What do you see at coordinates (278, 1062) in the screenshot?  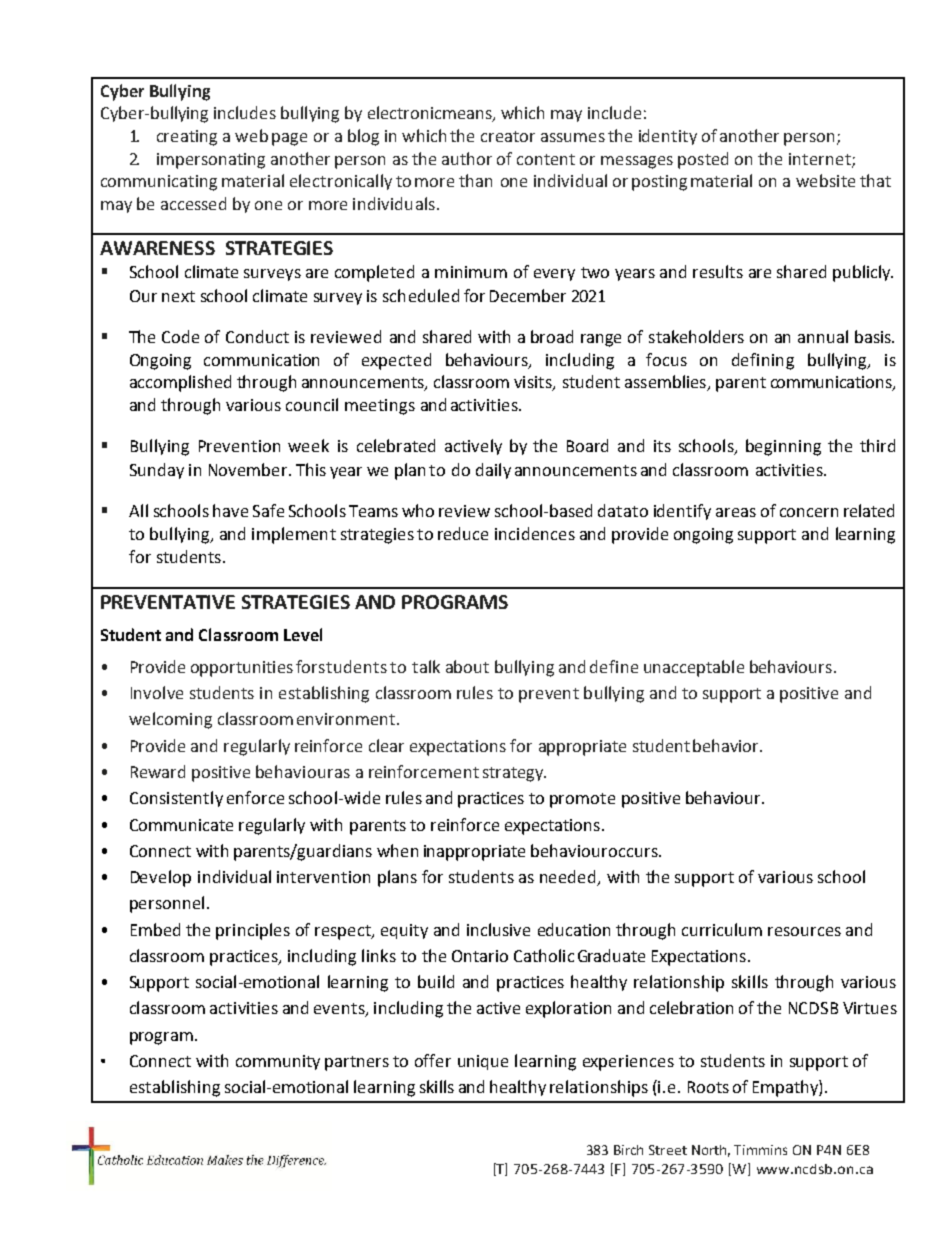 I see `community` at bounding box center [278, 1062].
